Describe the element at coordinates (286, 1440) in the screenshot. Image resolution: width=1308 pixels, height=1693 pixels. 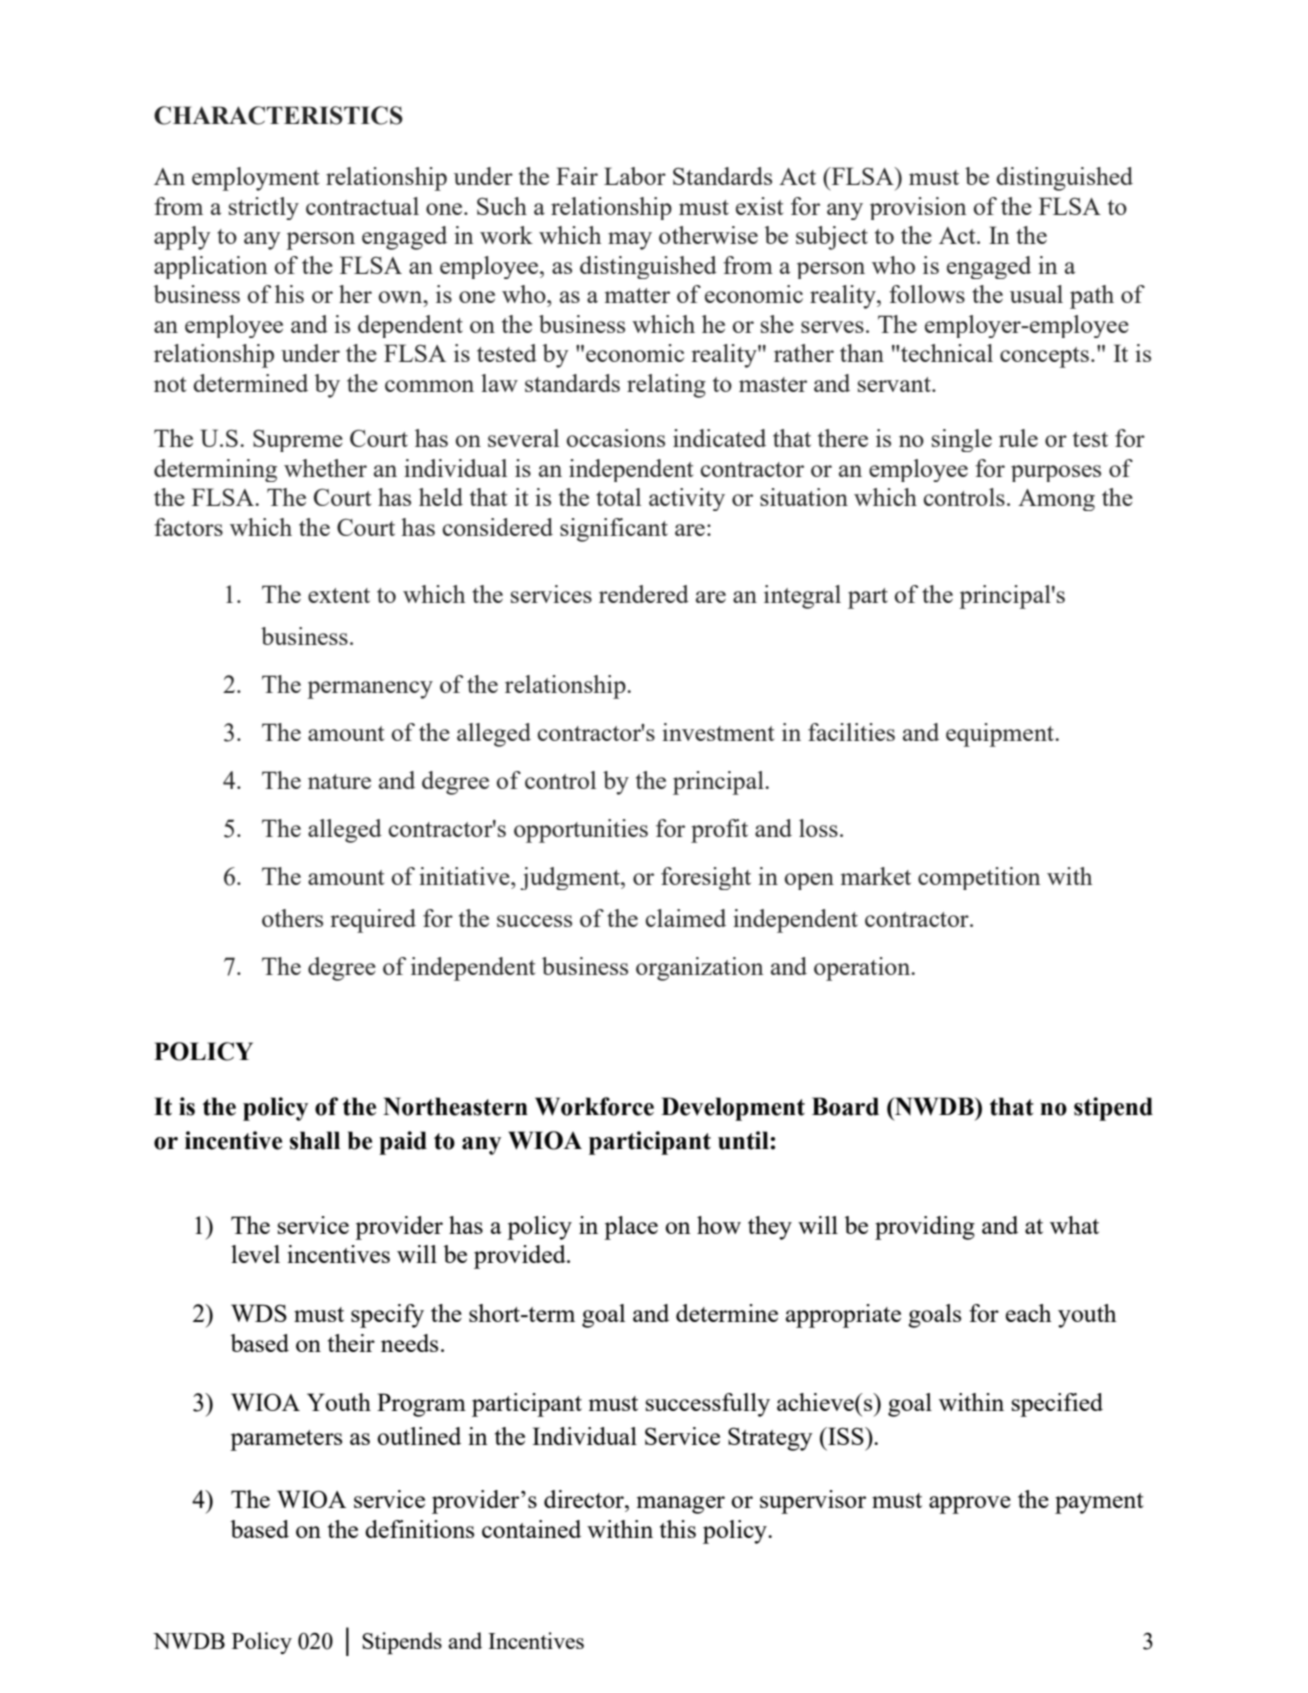
I see `parameters` at that location.
